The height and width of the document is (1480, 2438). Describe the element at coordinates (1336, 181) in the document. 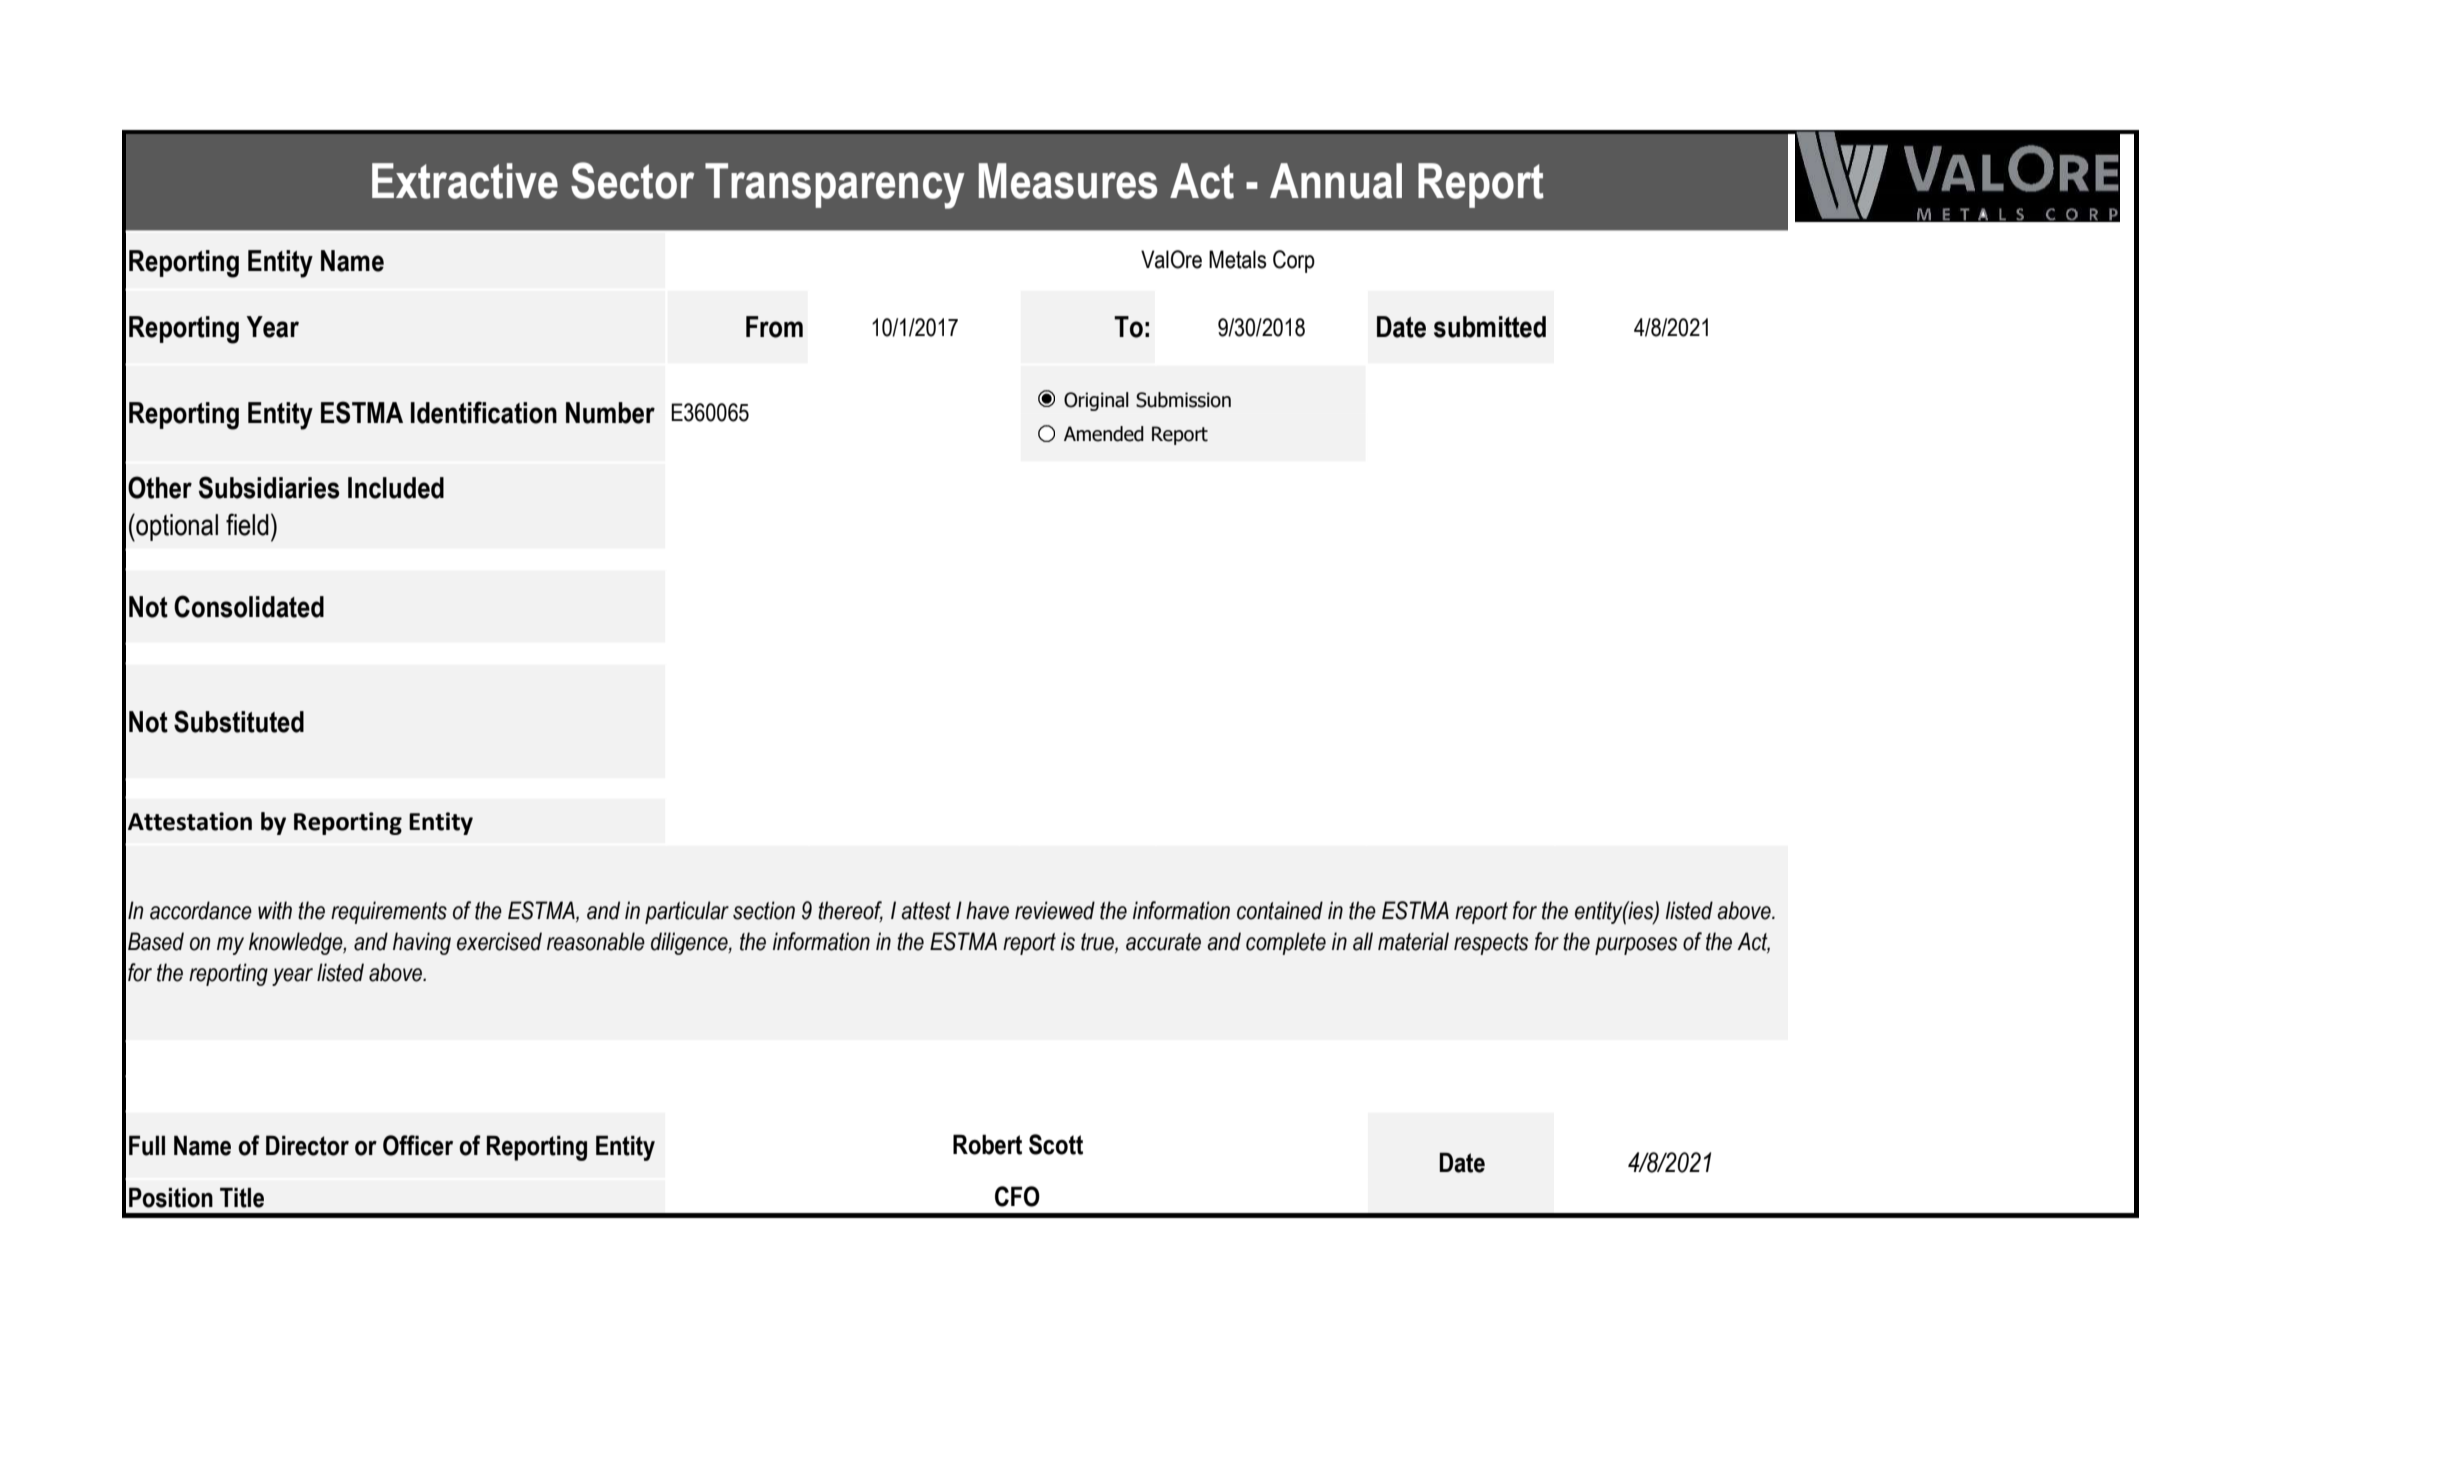

I see `Annual` at that location.
